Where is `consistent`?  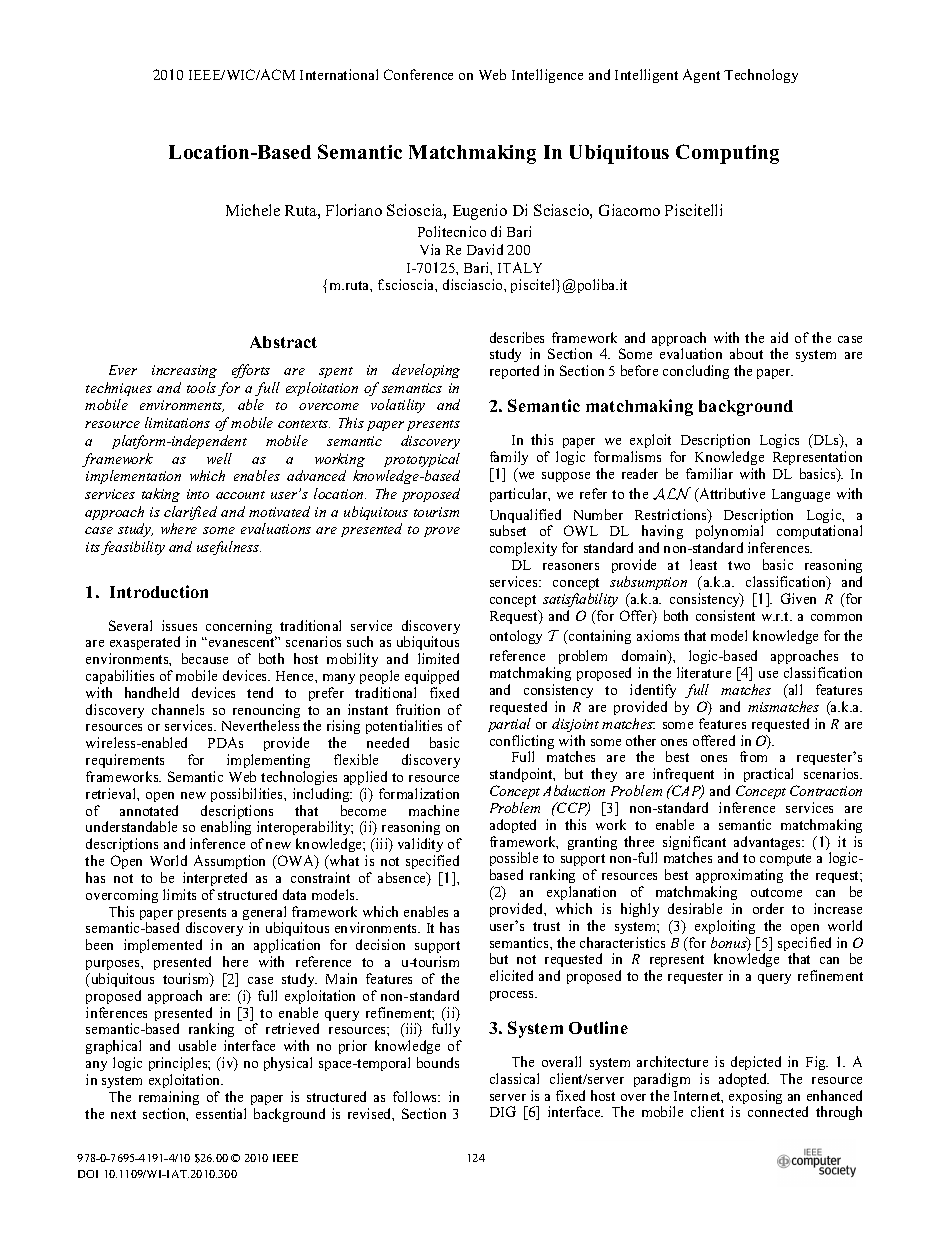 consistent is located at coordinates (725, 615).
